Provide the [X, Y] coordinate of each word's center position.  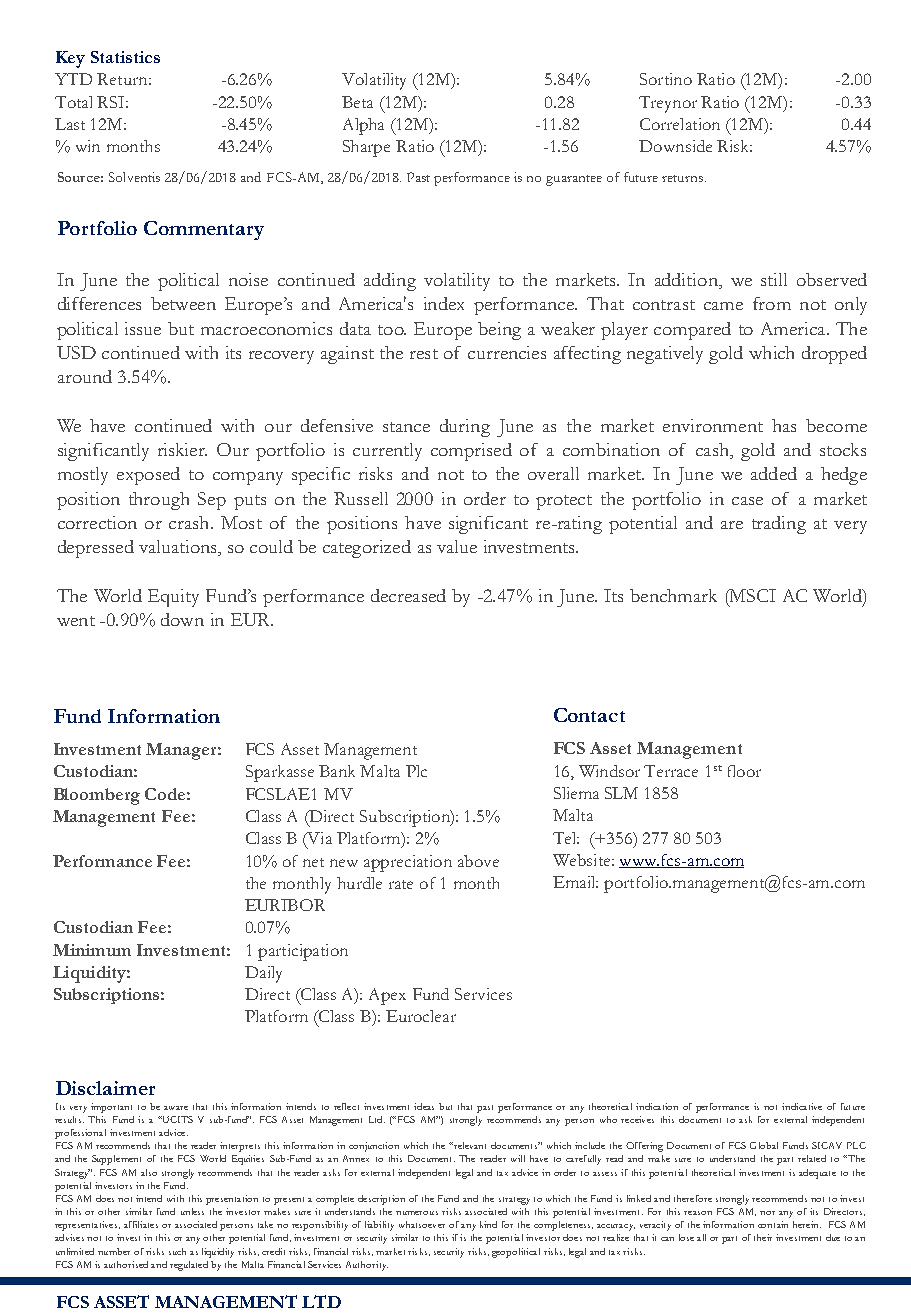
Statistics [125, 57]
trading [779, 525]
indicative [802, 1106]
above [478, 861]
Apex [387, 996]
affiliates [141, 1224]
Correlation [680, 124]
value [457, 546]
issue [143, 328]
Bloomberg [97, 796]
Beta [357, 102]
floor [744, 771]
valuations [179, 548]
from [772, 303]
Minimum [92, 950]
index [444, 303]
